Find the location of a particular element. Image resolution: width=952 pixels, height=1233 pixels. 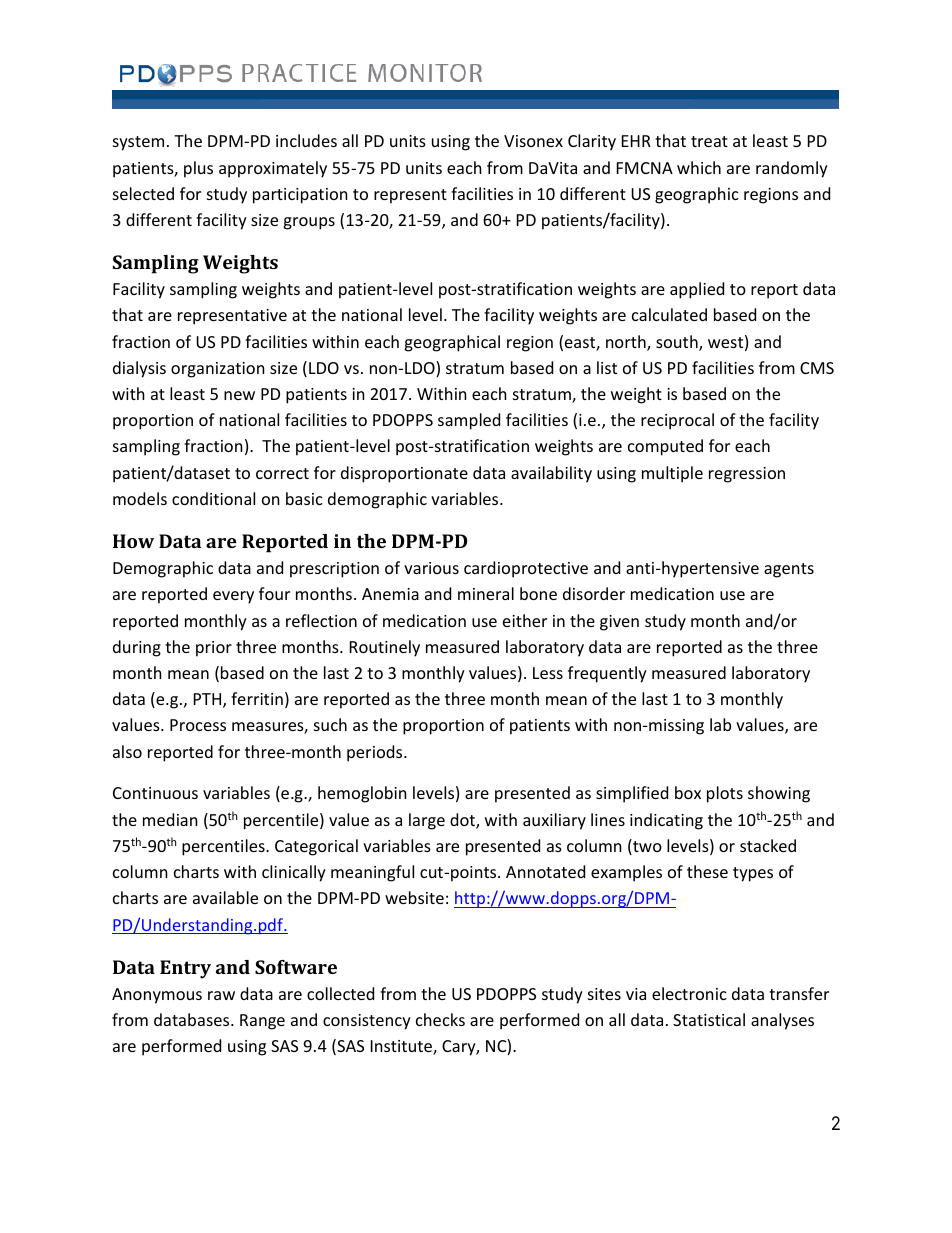

checks is located at coordinates (440, 1019).
